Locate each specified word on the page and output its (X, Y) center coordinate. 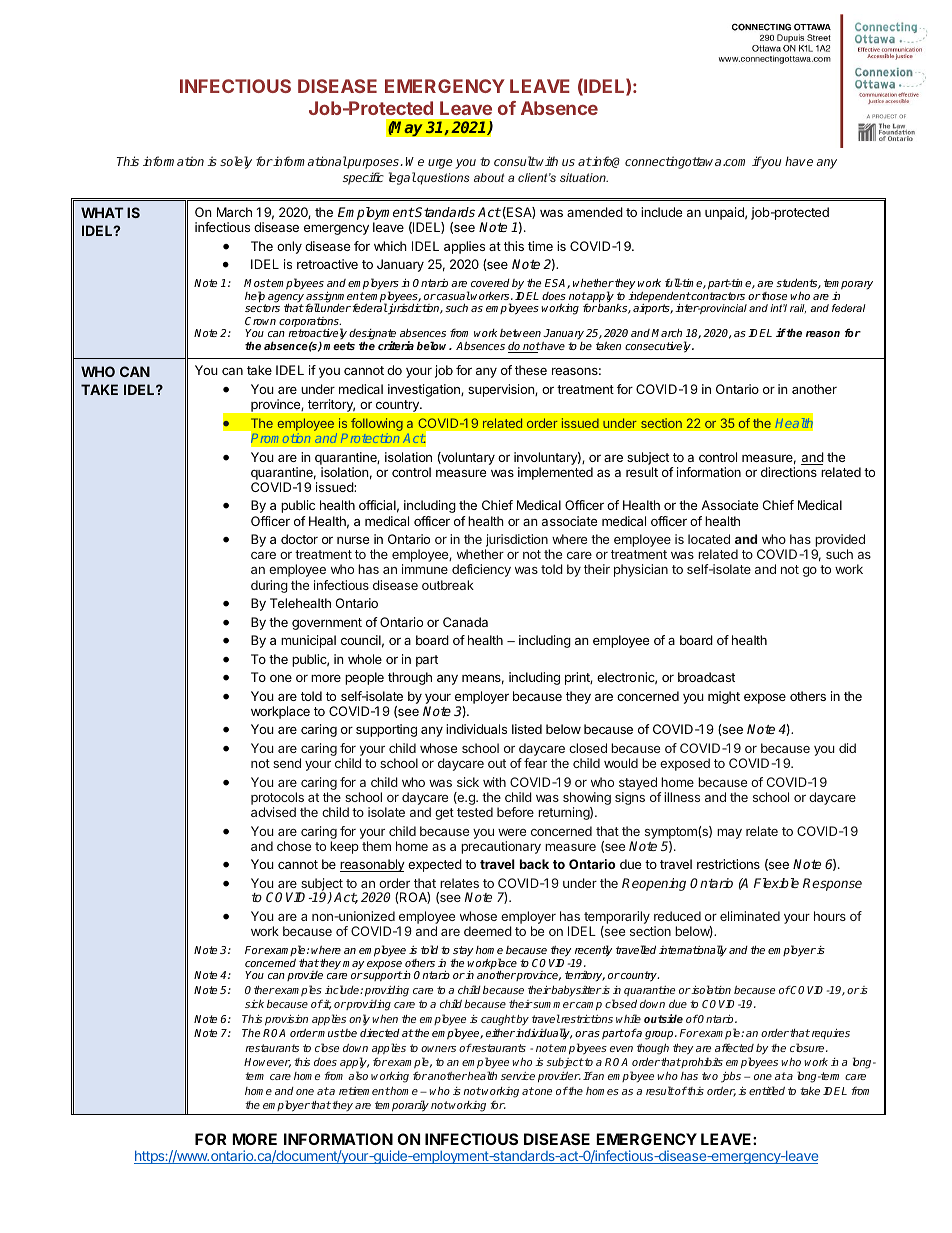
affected (734, 1047)
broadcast (706, 677)
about (489, 177)
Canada (465, 622)
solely (236, 162)
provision (286, 1020)
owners (438, 1049)
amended (595, 212)
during (269, 586)
